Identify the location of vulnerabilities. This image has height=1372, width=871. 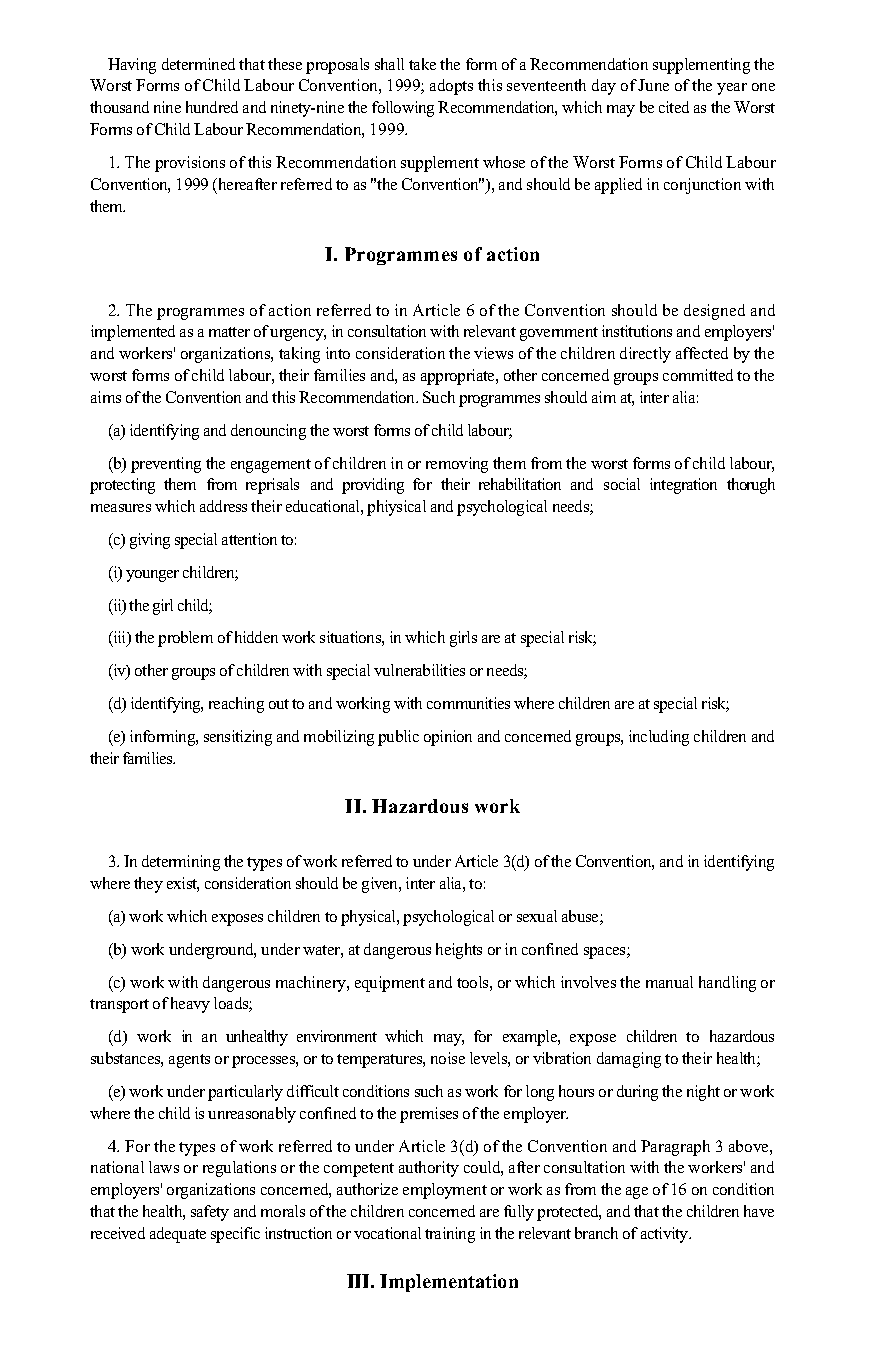
(419, 670).
